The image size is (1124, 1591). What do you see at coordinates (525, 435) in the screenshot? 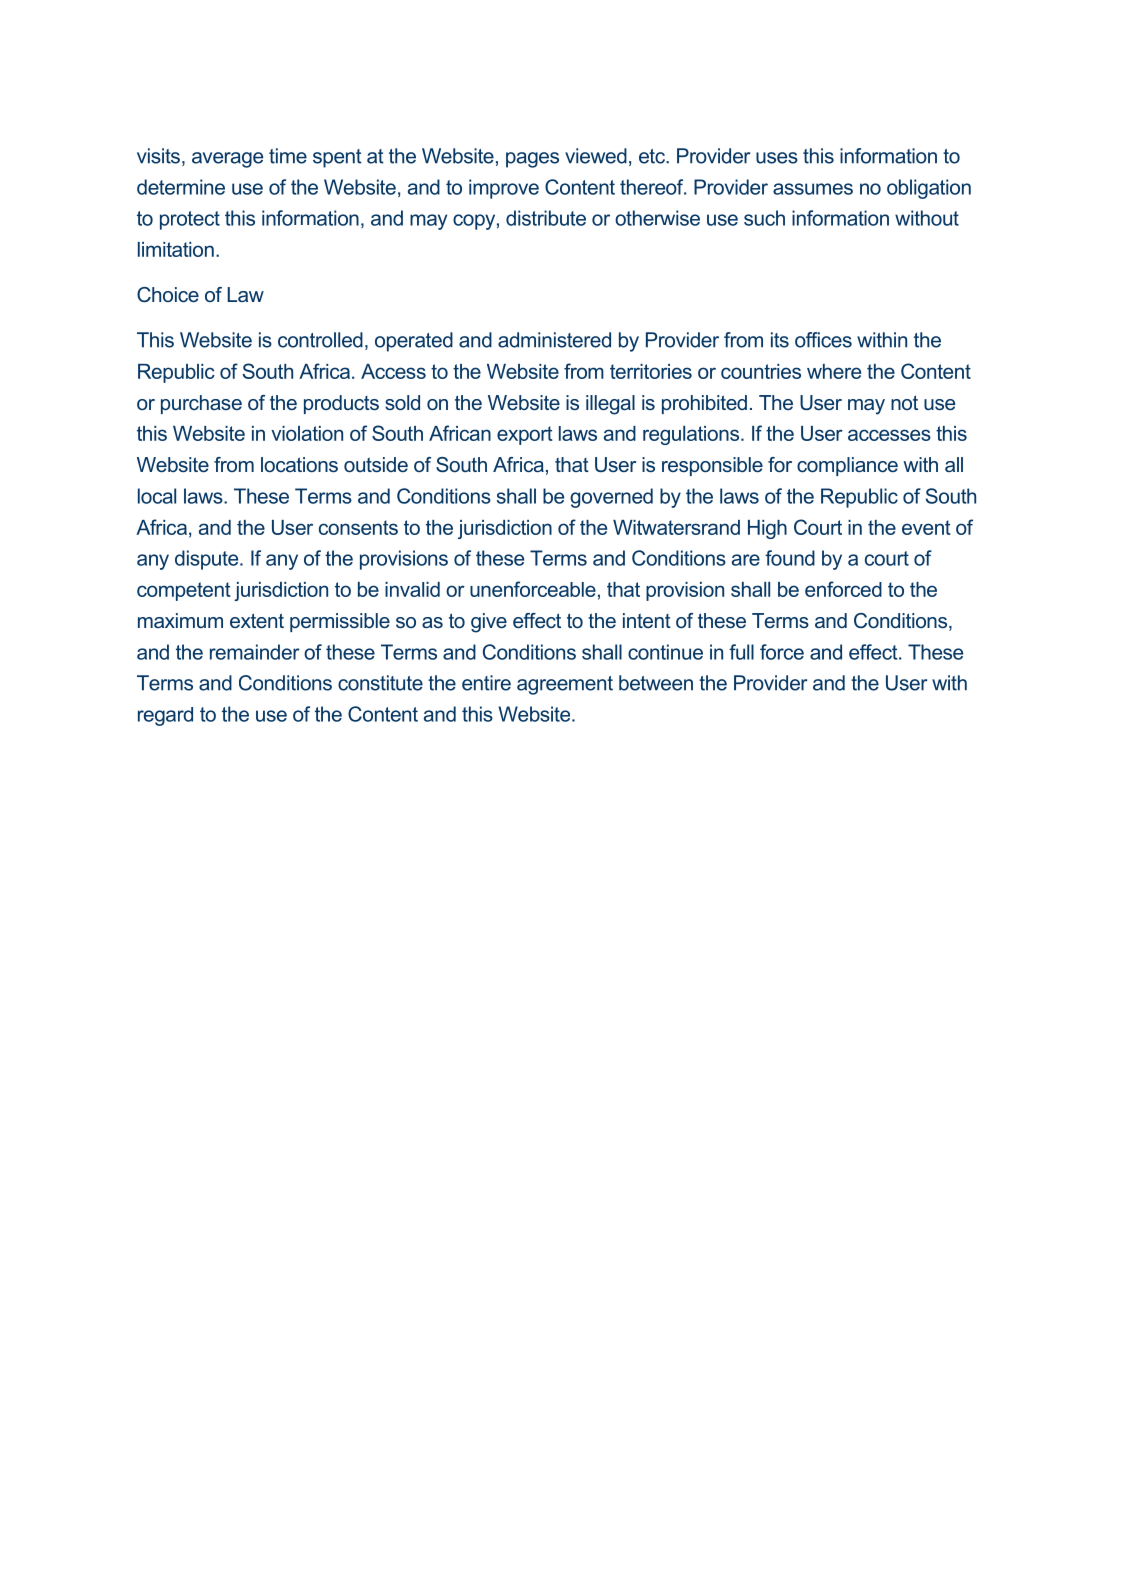
I see `export` at bounding box center [525, 435].
